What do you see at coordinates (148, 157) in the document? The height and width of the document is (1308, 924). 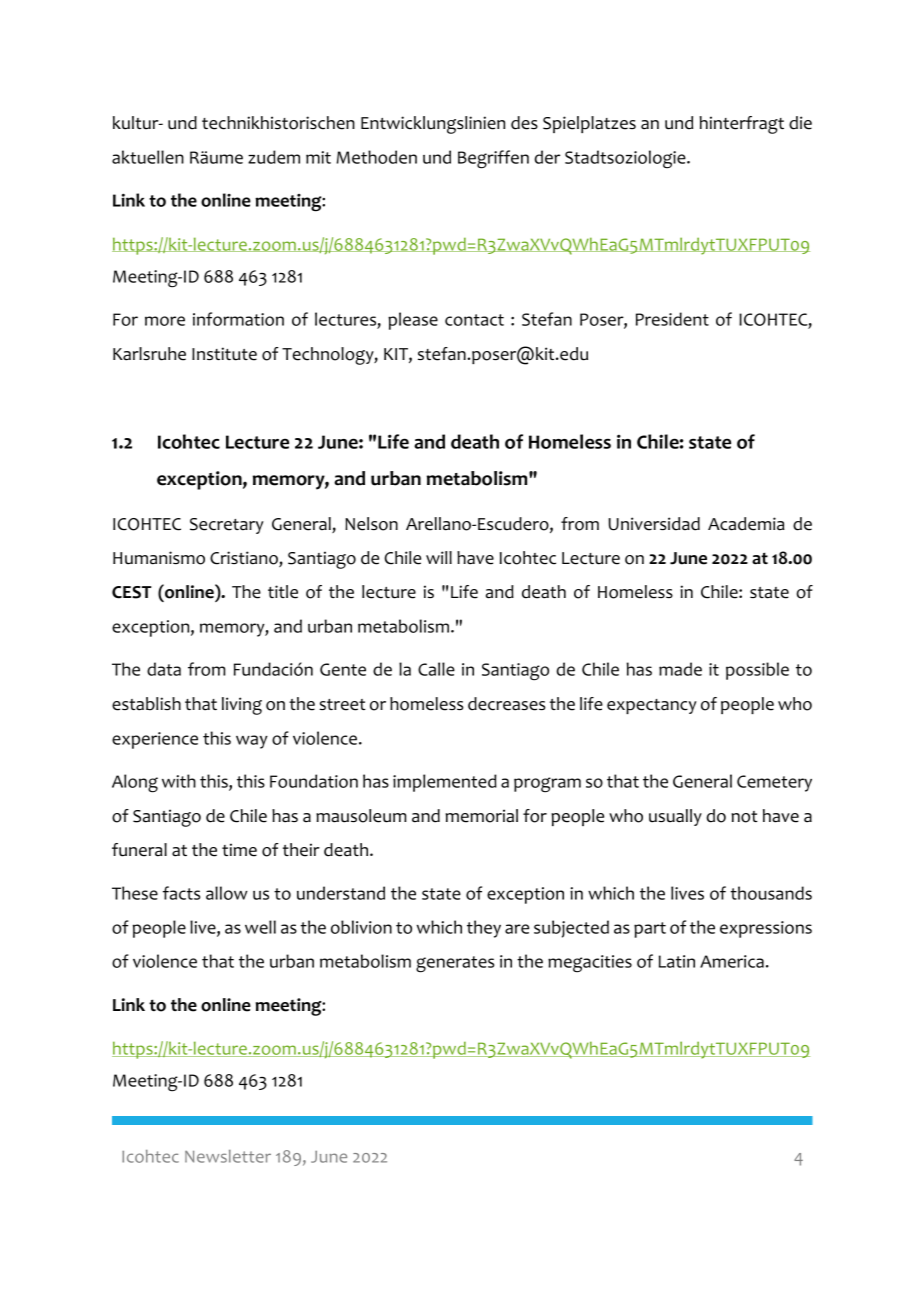 I see `aktuellen` at bounding box center [148, 157].
